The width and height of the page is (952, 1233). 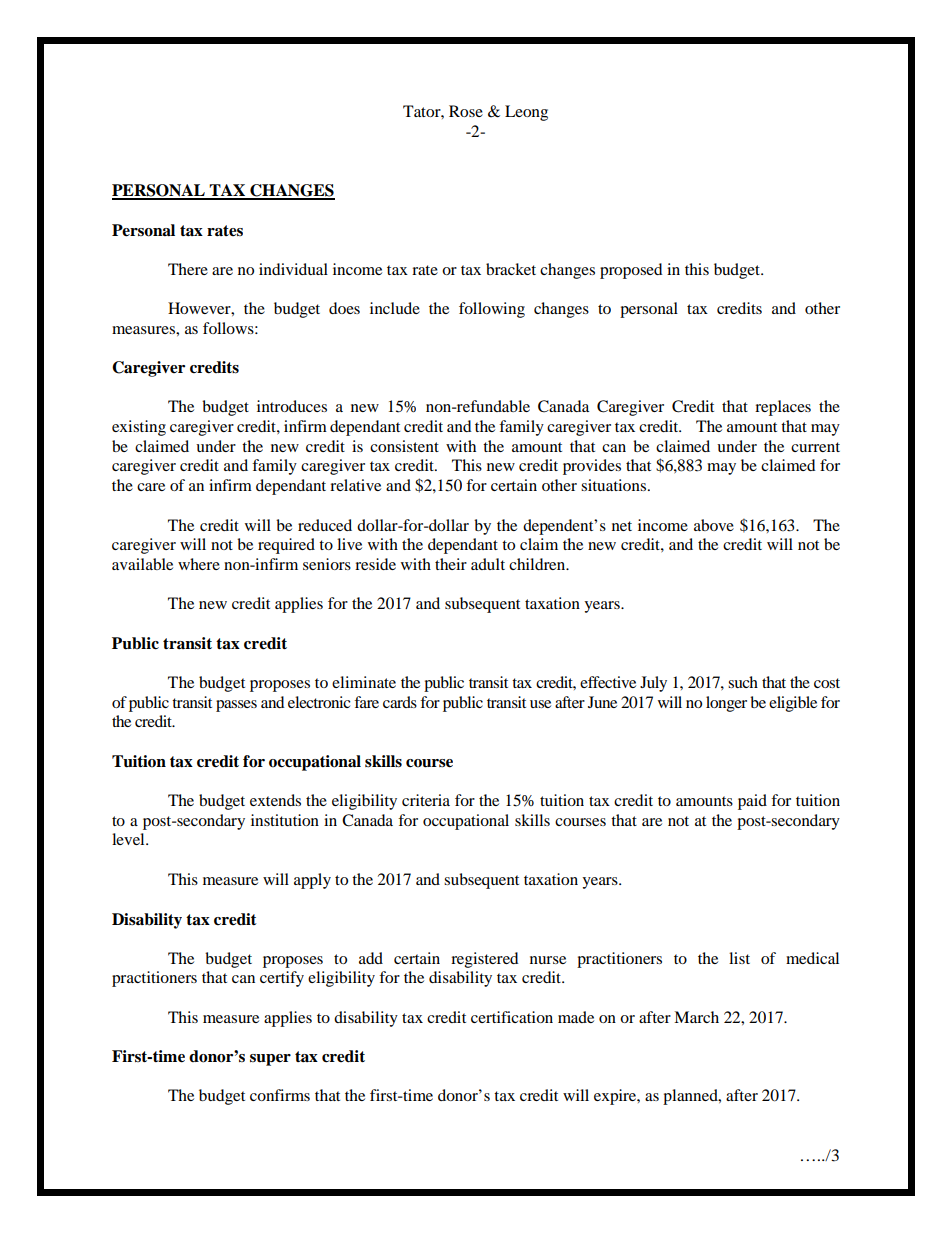 I want to click on replaces, so click(x=783, y=408).
